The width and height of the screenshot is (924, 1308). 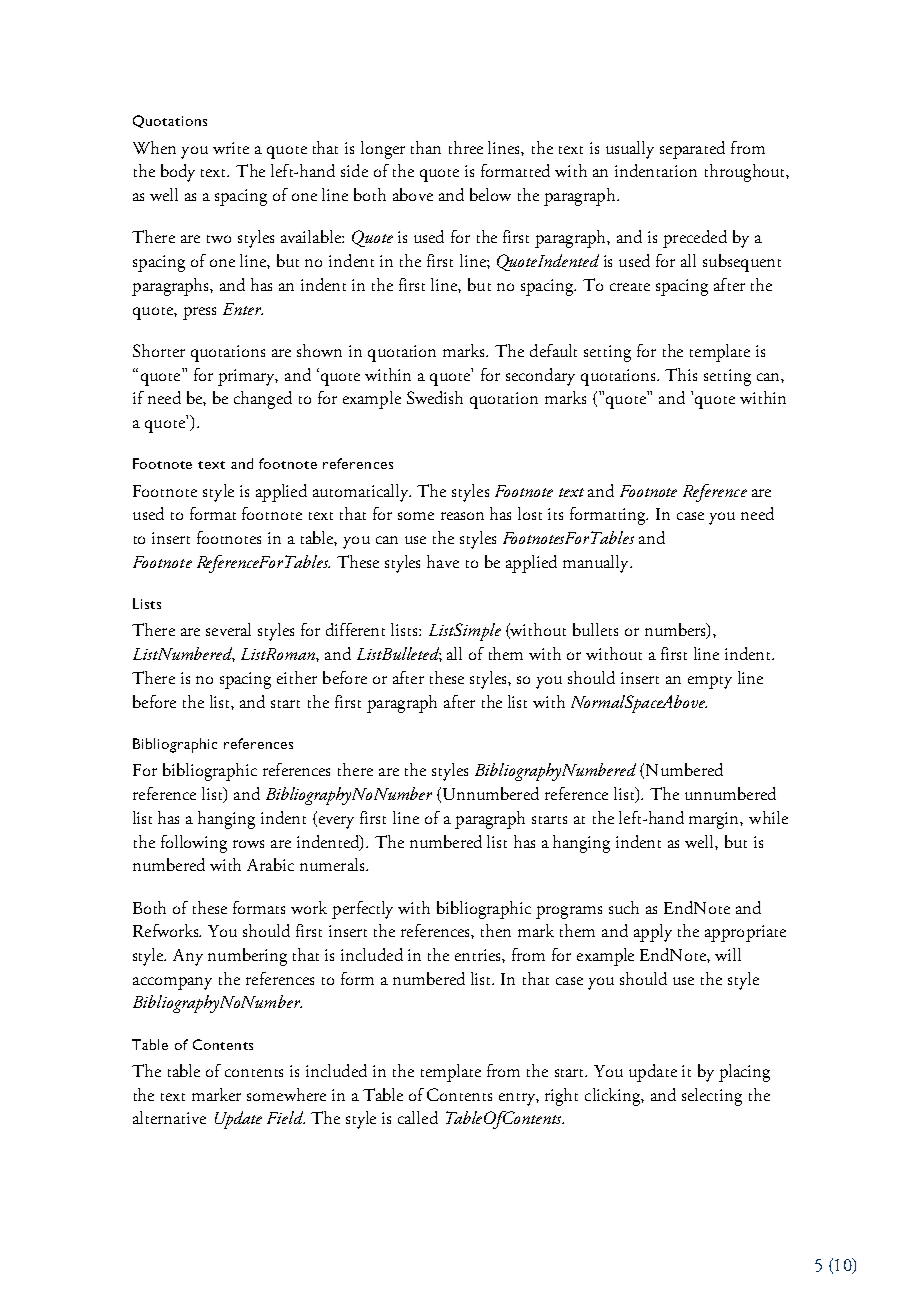 What do you see at coordinates (443, 561) in the screenshot?
I see `have` at bounding box center [443, 561].
